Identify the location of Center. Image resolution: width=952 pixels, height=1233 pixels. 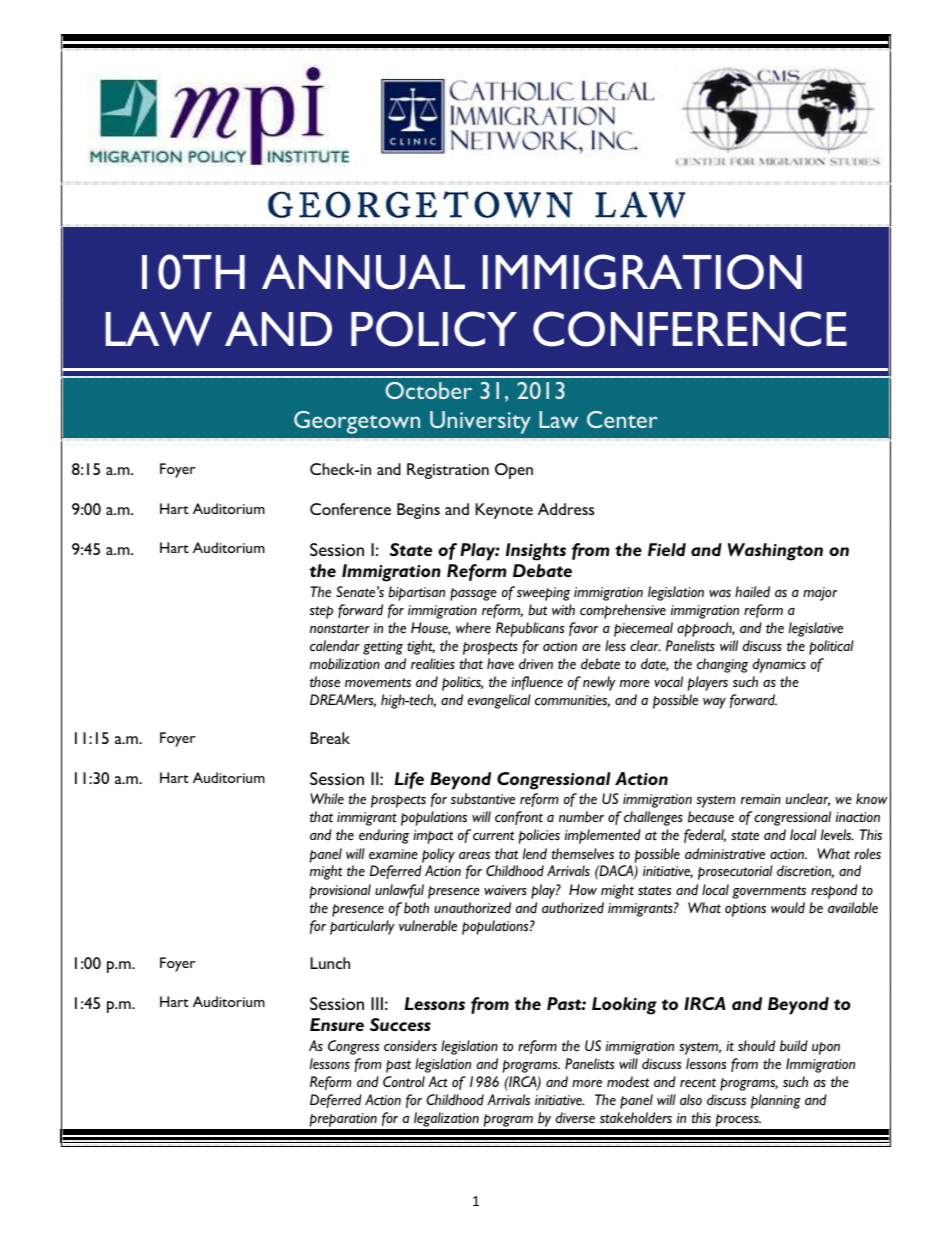
(622, 419).
